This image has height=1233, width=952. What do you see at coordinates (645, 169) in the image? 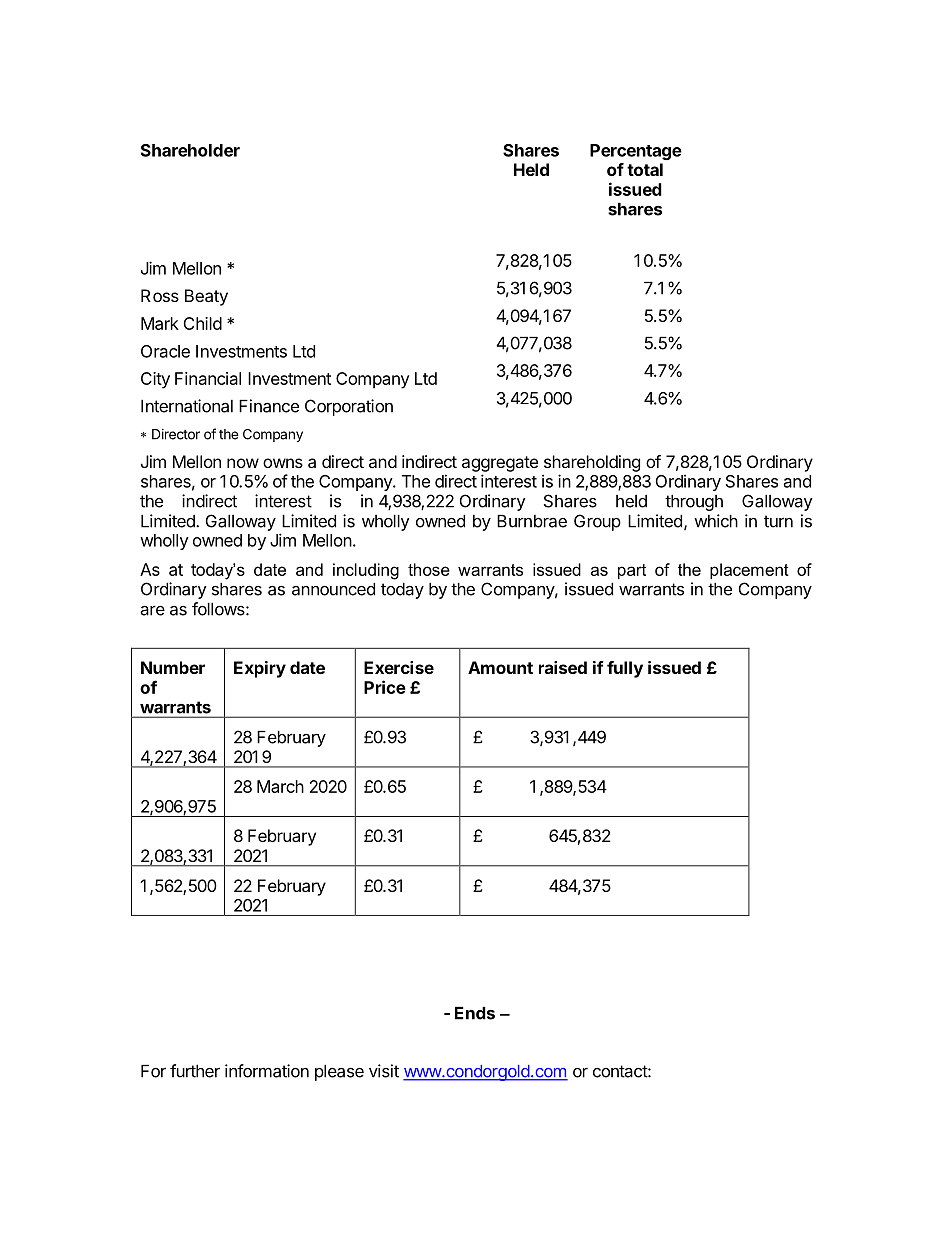
I see `total` at bounding box center [645, 169].
